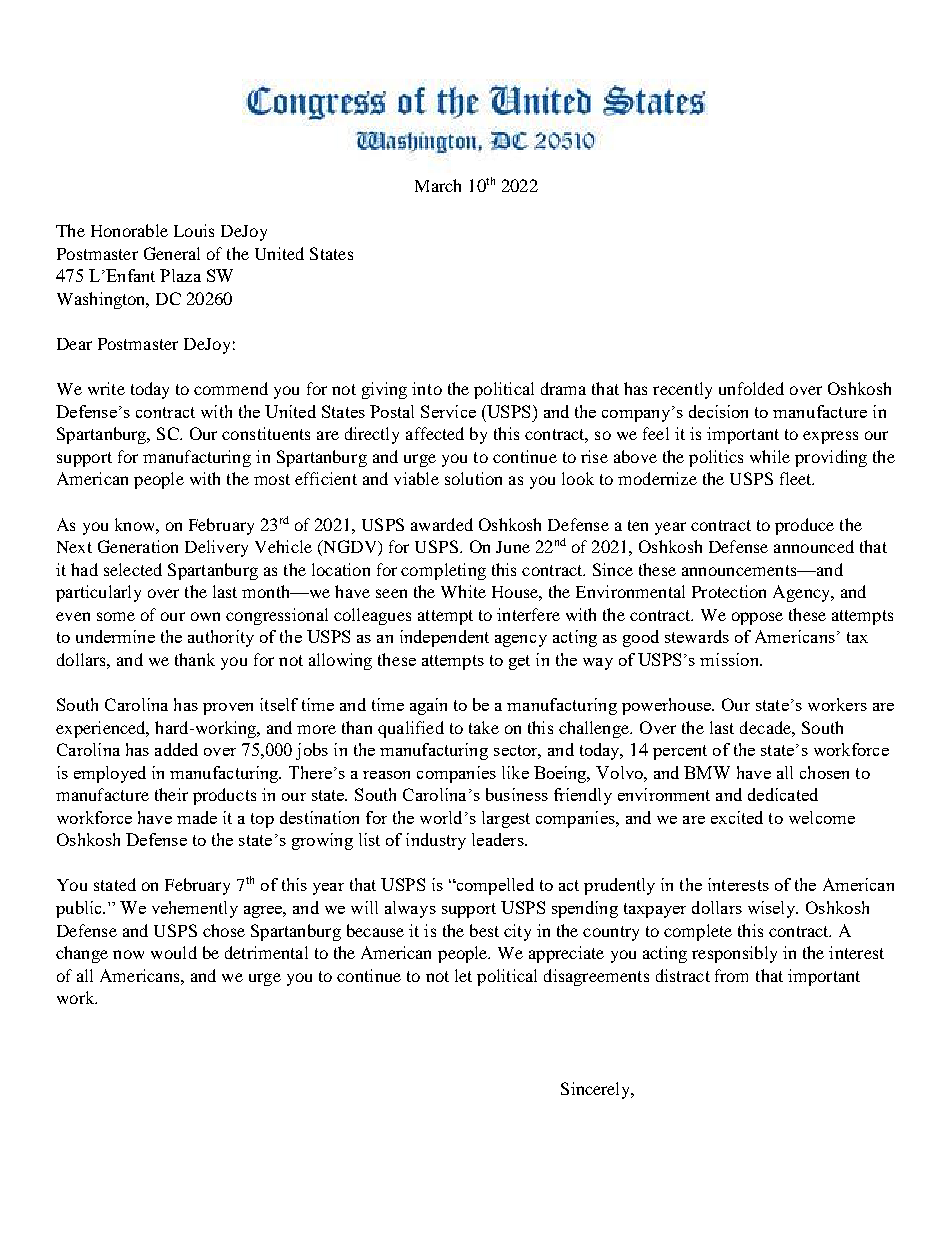 The height and width of the screenshot is (1233, 952). I want to click on completing, so click(443, 571).
